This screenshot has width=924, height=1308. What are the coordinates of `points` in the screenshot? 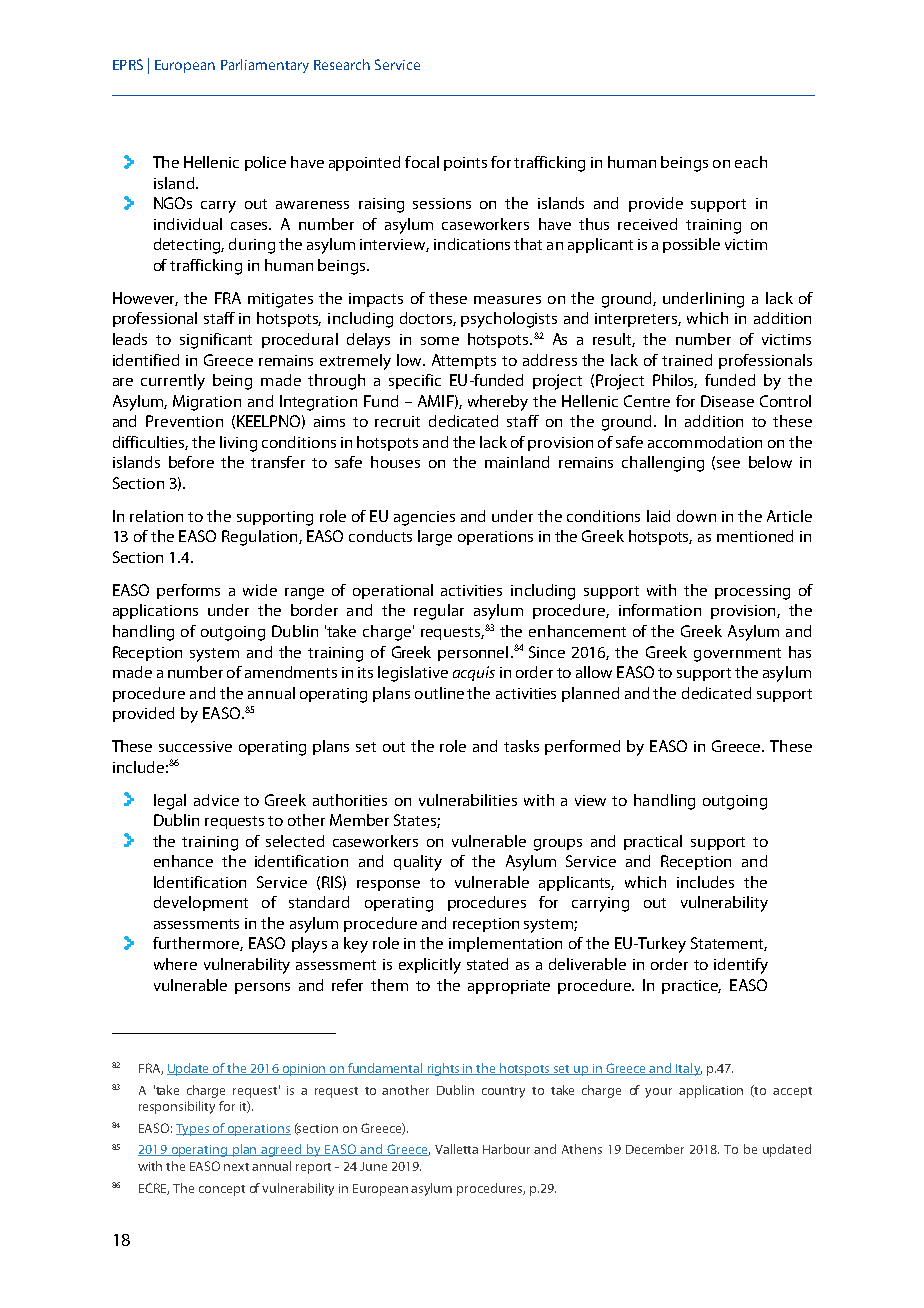 It's located at (465, 164).
